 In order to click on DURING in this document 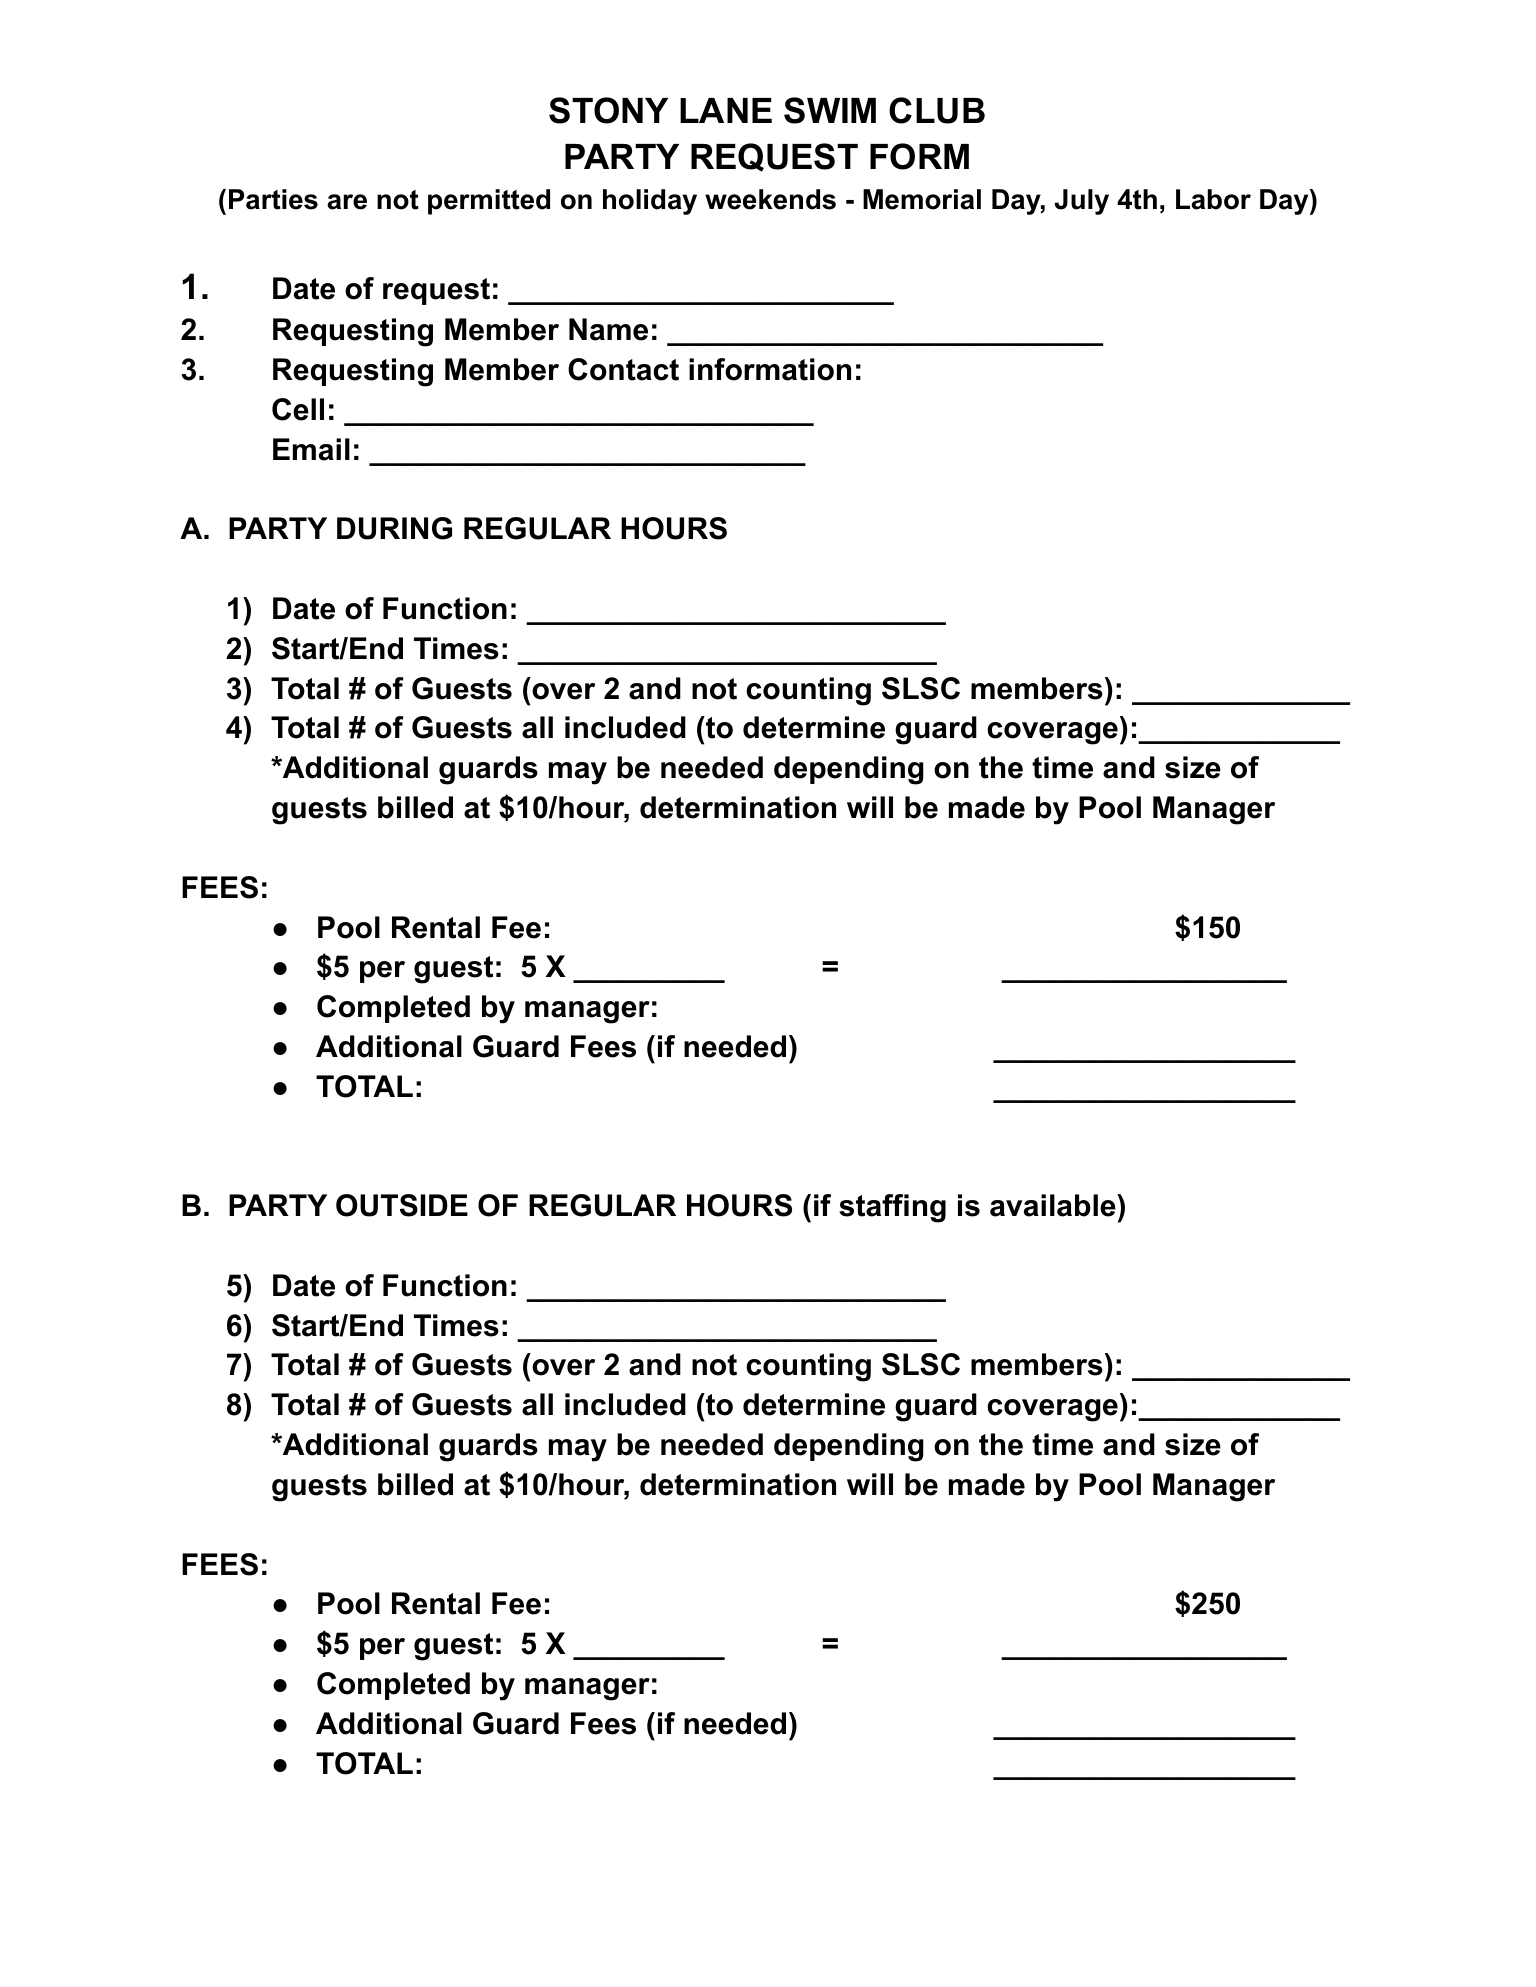, I will do `click(394, 528)`.
